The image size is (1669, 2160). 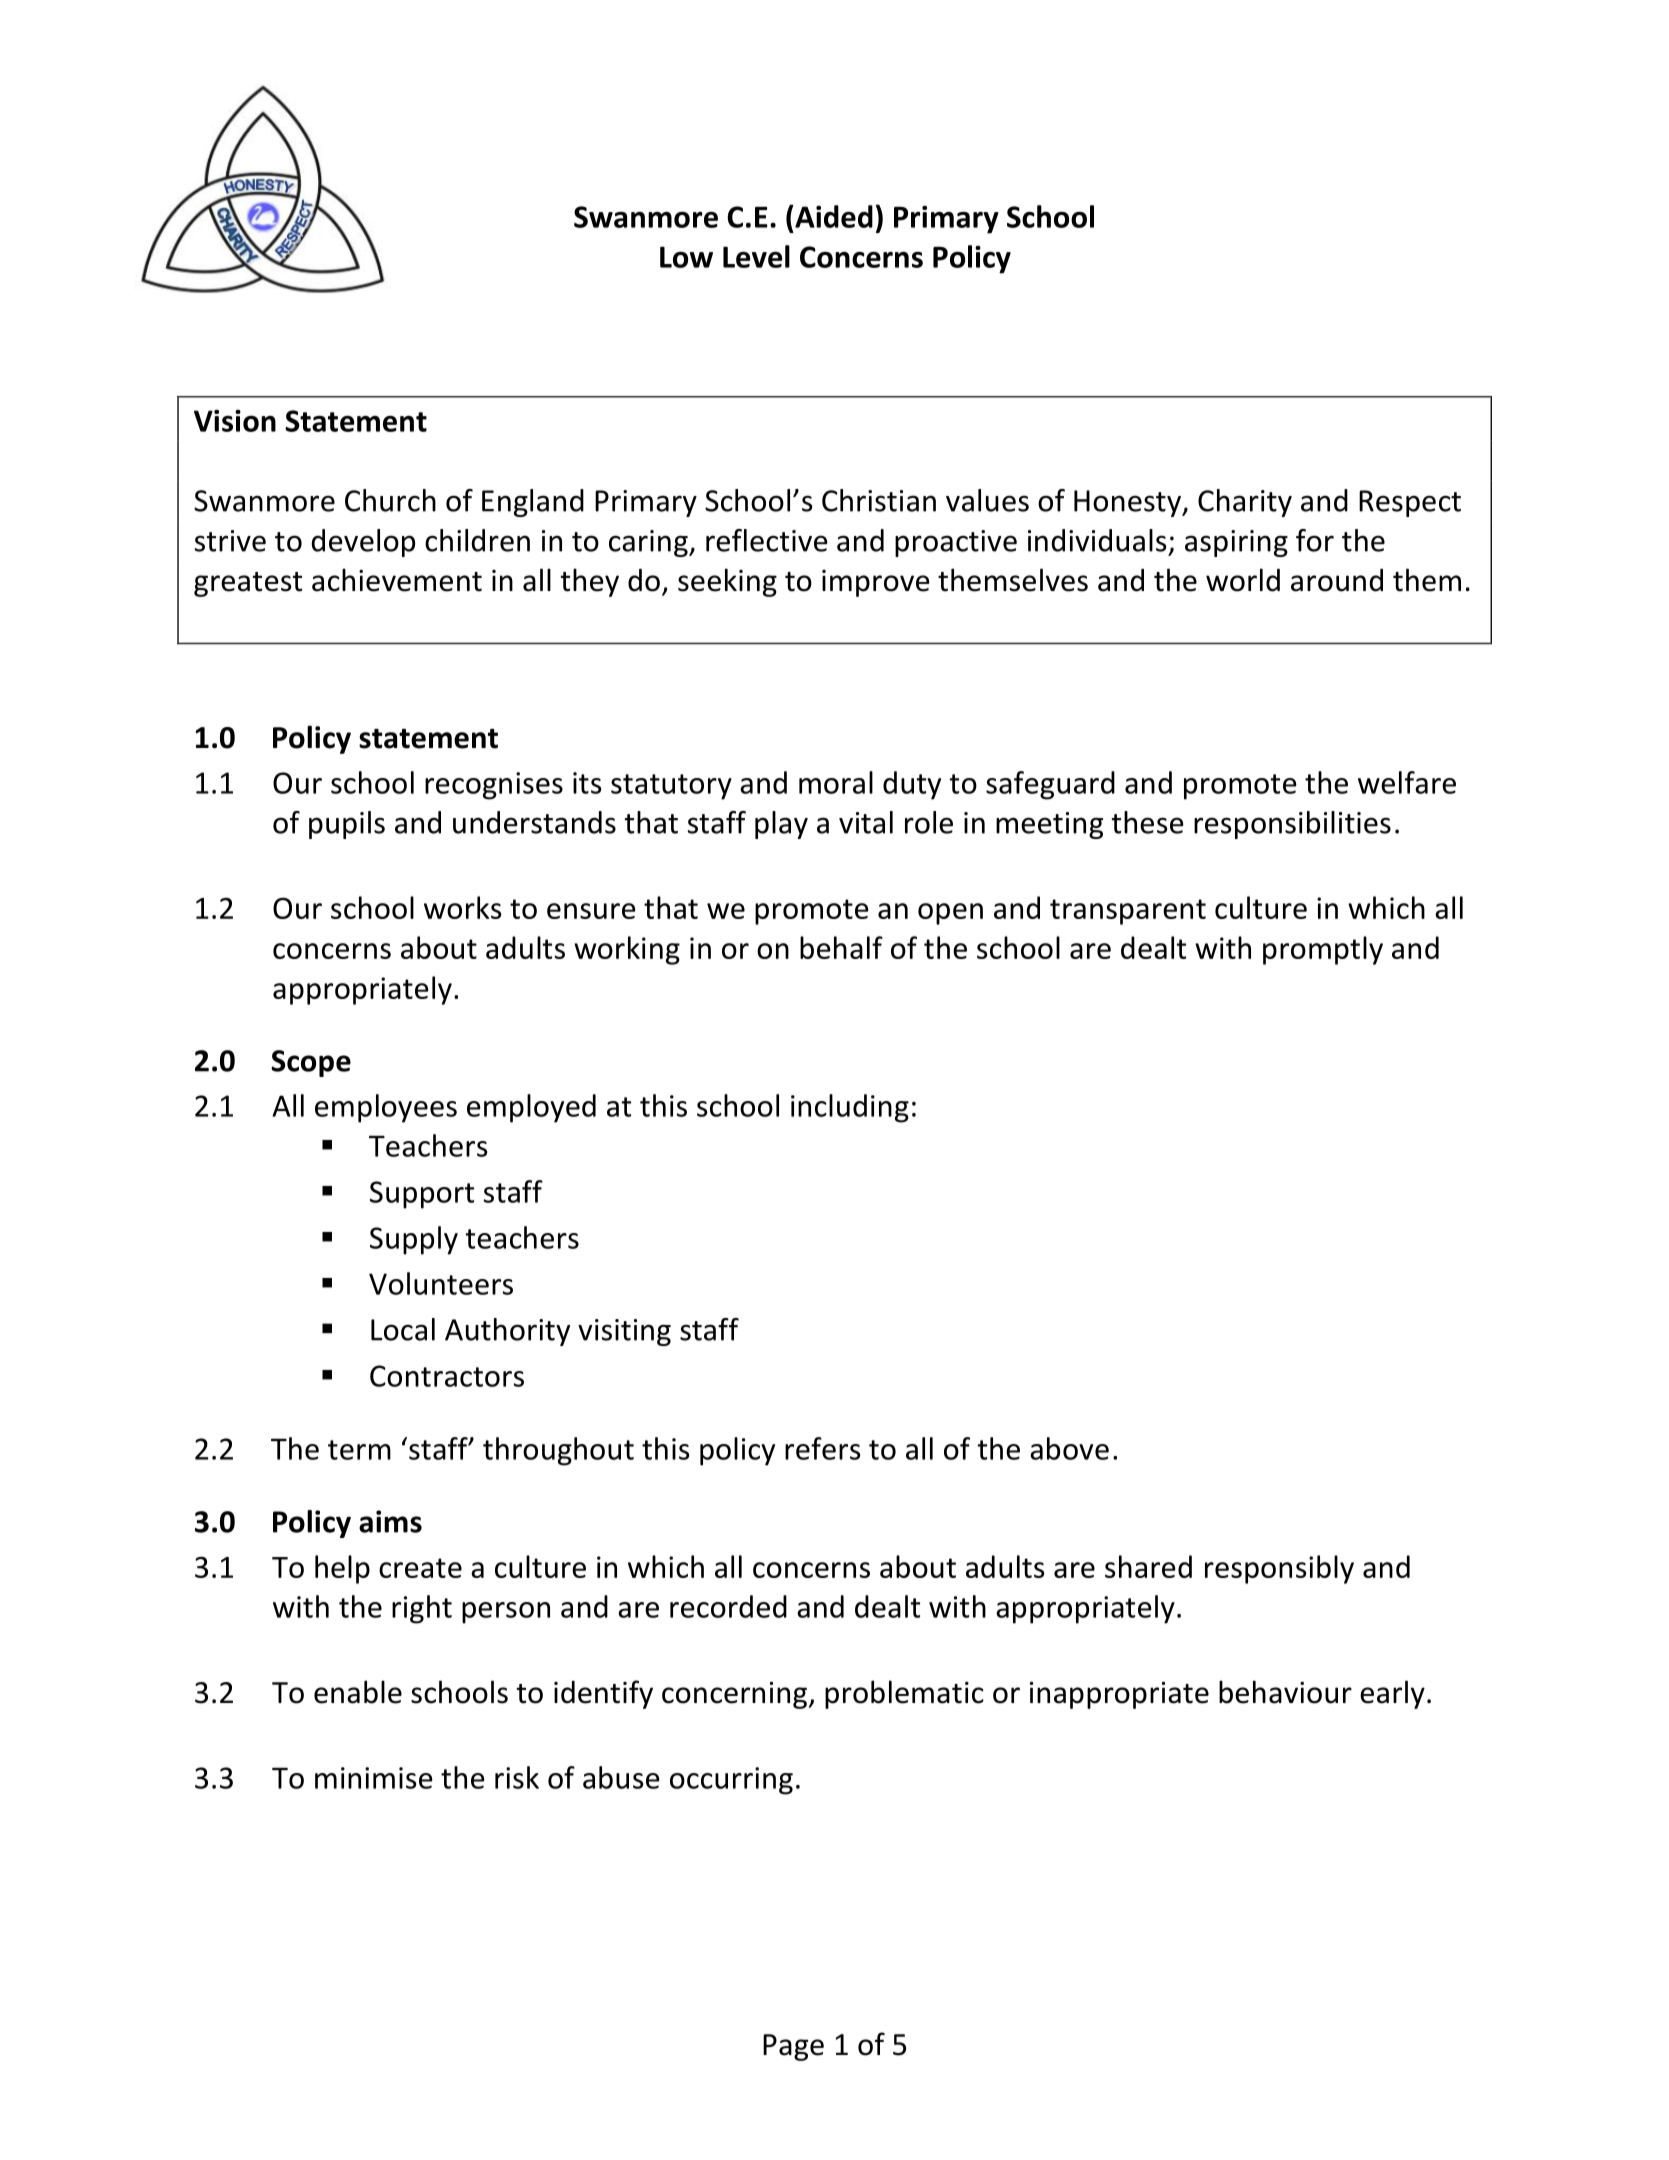 I want to click on promptly, so click(x=1323, y=950).
